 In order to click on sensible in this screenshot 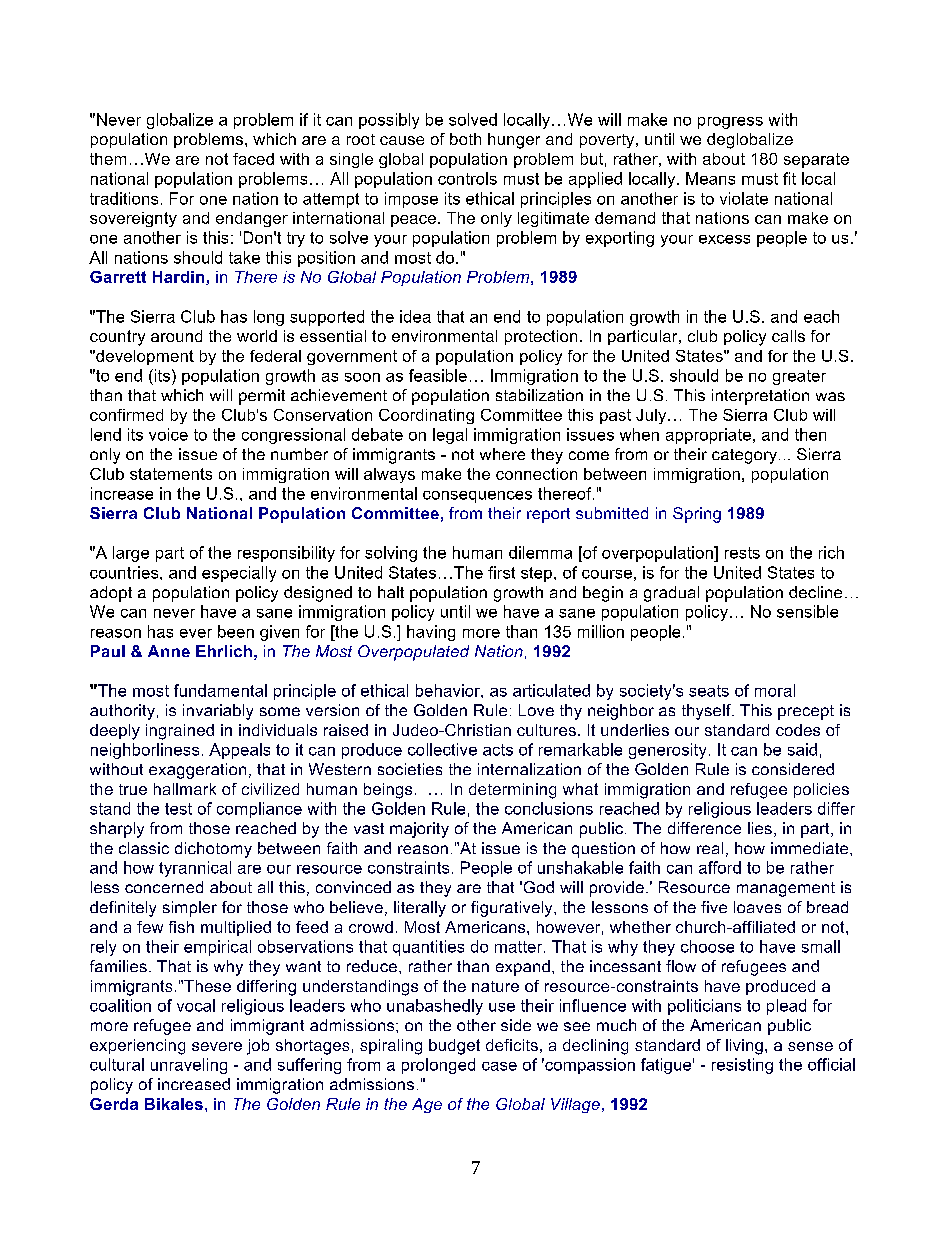, I will do `click(807, 611)`.
